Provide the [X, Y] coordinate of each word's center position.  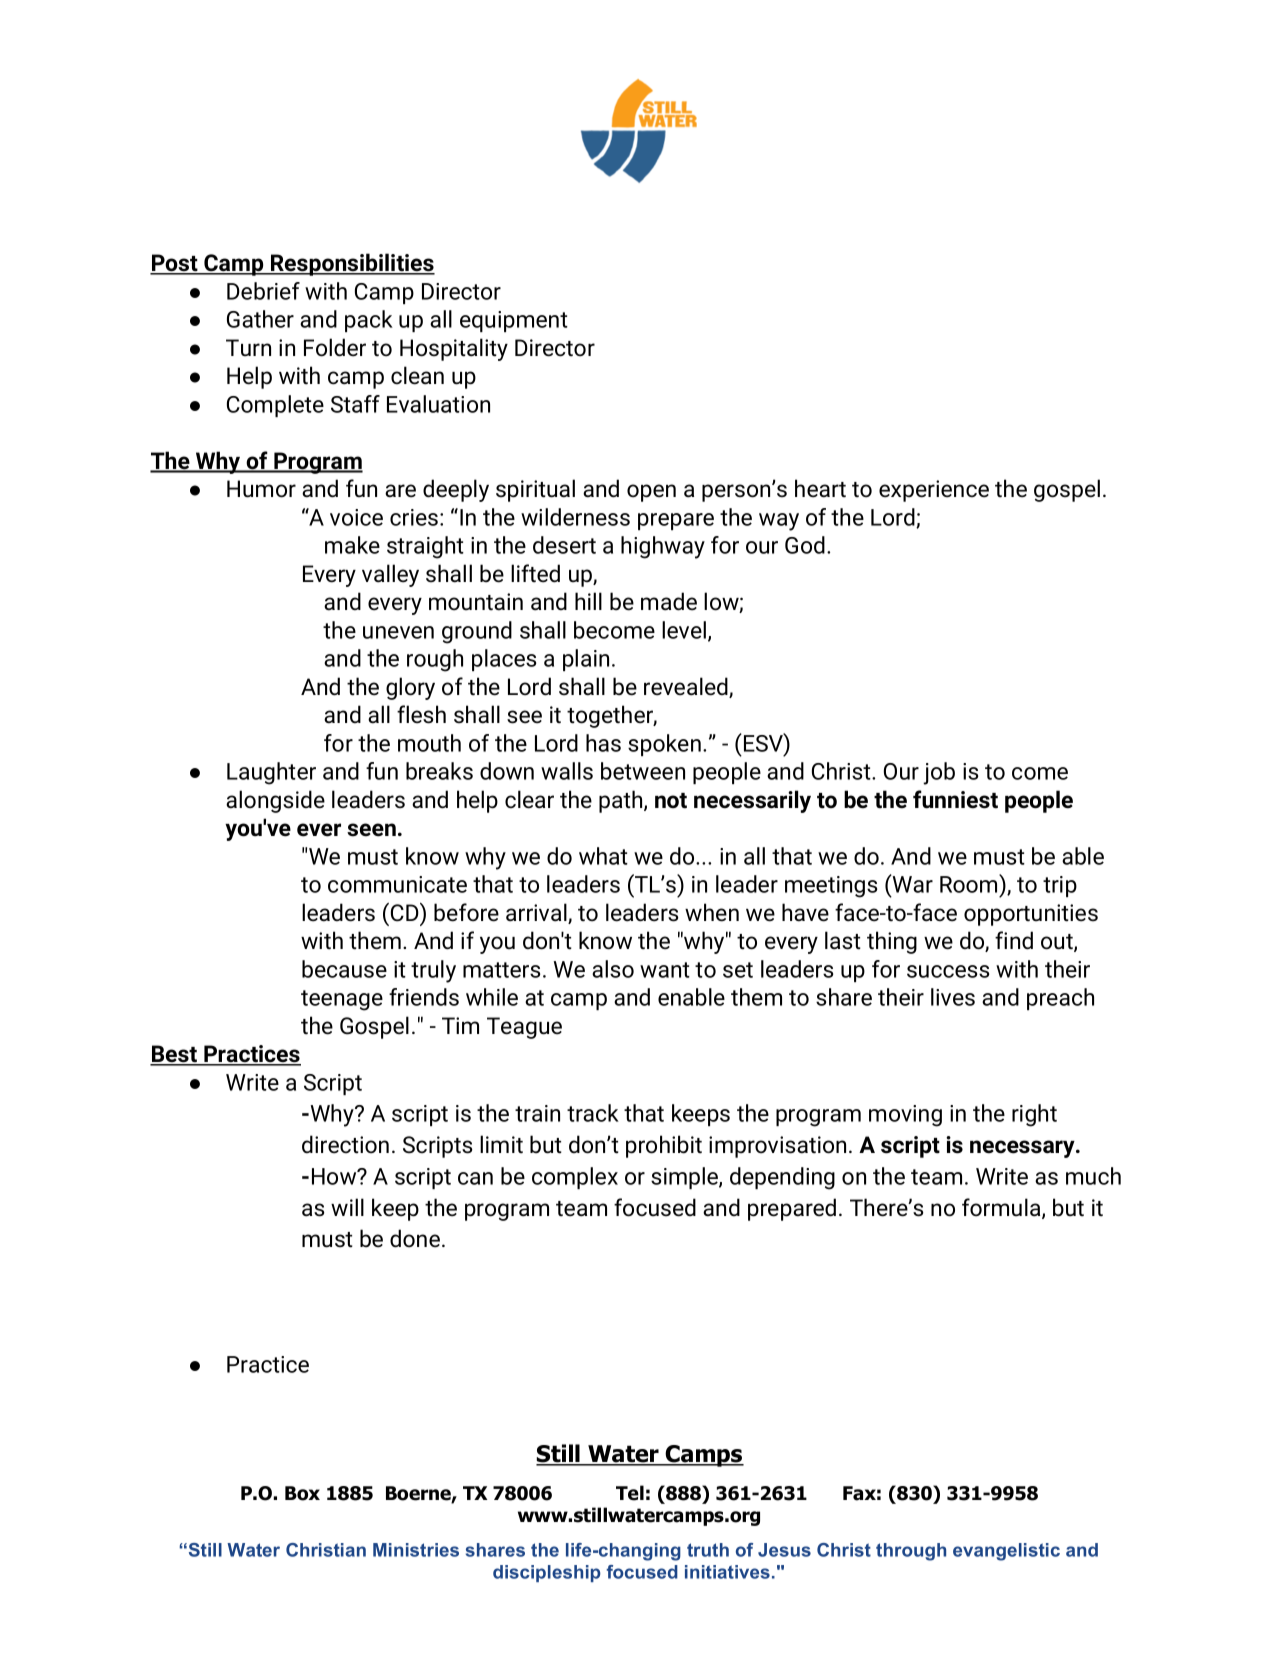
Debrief [263, 291]
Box [302, 1493]
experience [934, 491]
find [1014, 940]
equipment [514, 321]
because [344, 969]
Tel [630, 1493]
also [613, 969]
